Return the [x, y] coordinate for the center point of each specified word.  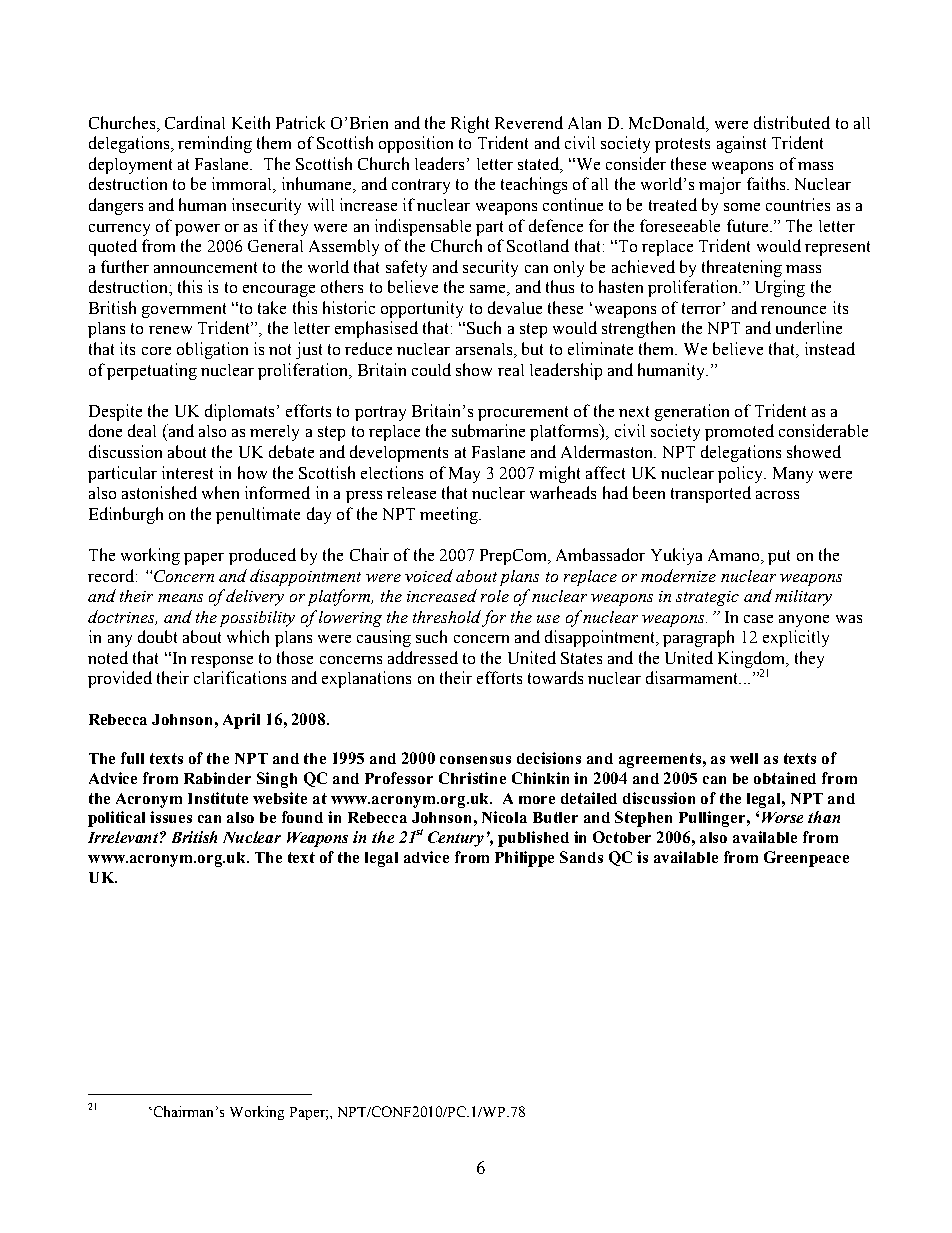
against [741, 144]
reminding [215, 144]
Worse [782, 817]
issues [171, 817]
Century [456, 839]
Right [470, 124]
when [220, 492]
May [464, 475]
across [777, 495]
